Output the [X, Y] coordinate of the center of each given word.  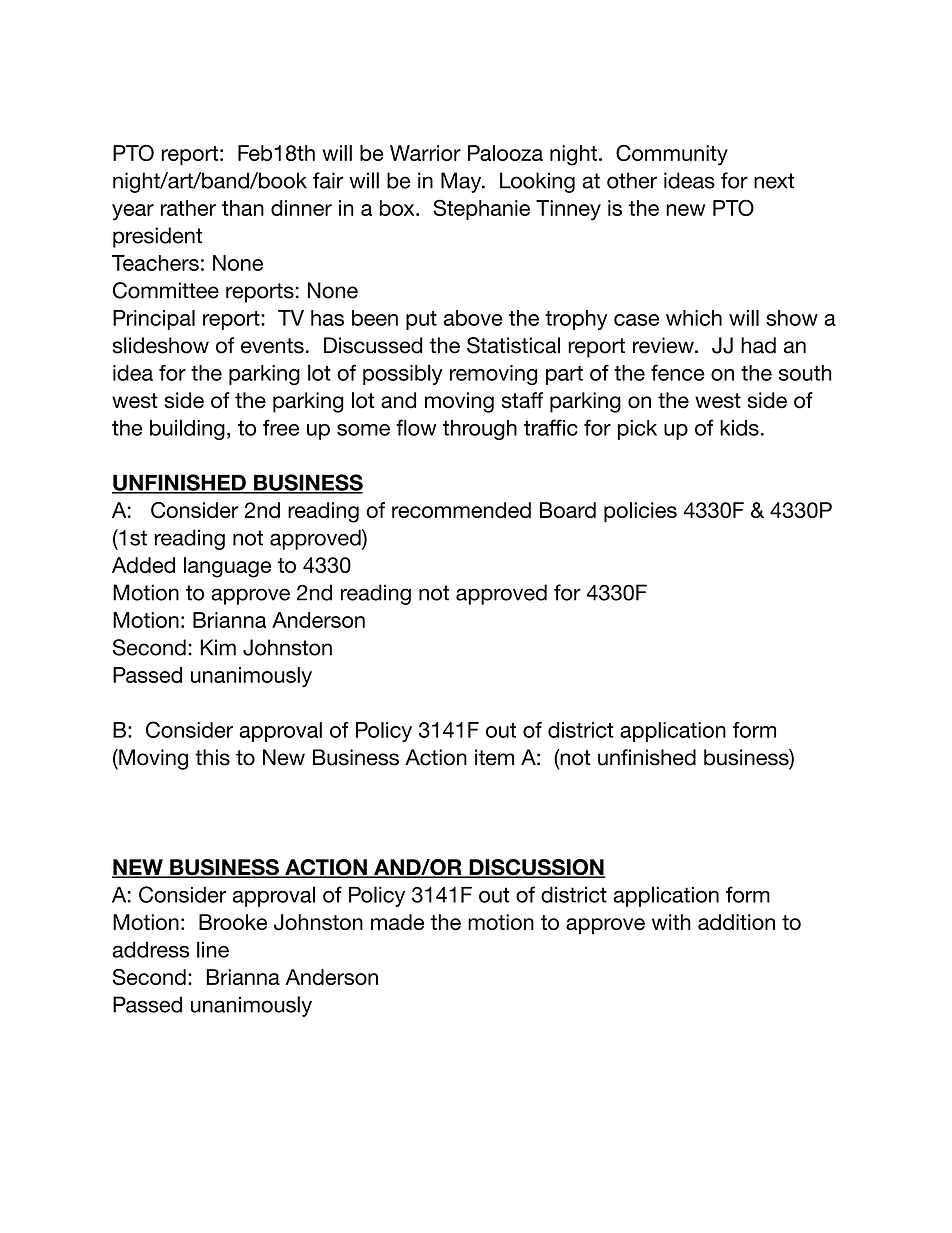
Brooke [233, 922]
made [397, 922]
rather [188, 208]
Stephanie [481, 209]
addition [736, 922]
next [774, 181]
